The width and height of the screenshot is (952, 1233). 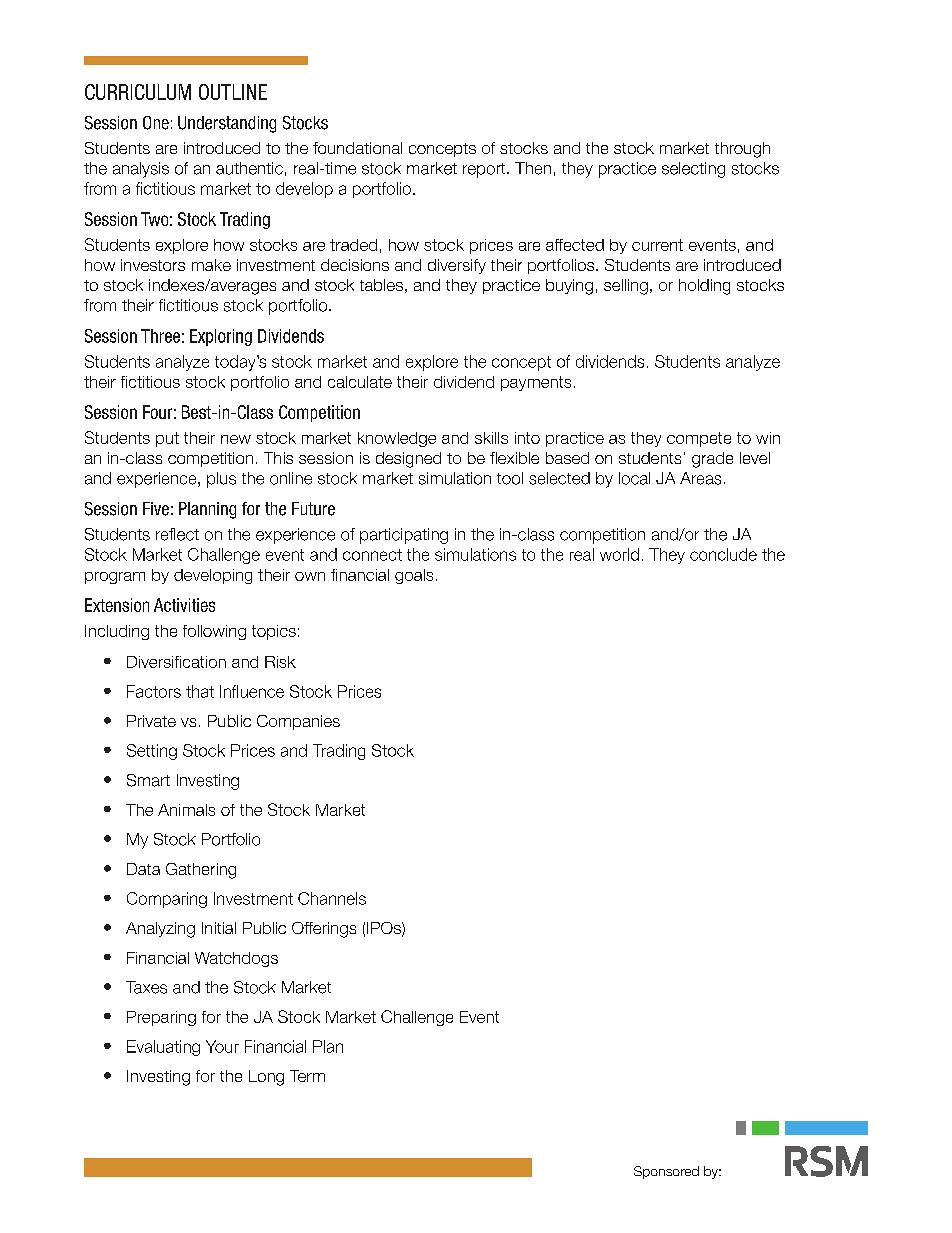 I want to click on Private, so click(x=151, y=721).
